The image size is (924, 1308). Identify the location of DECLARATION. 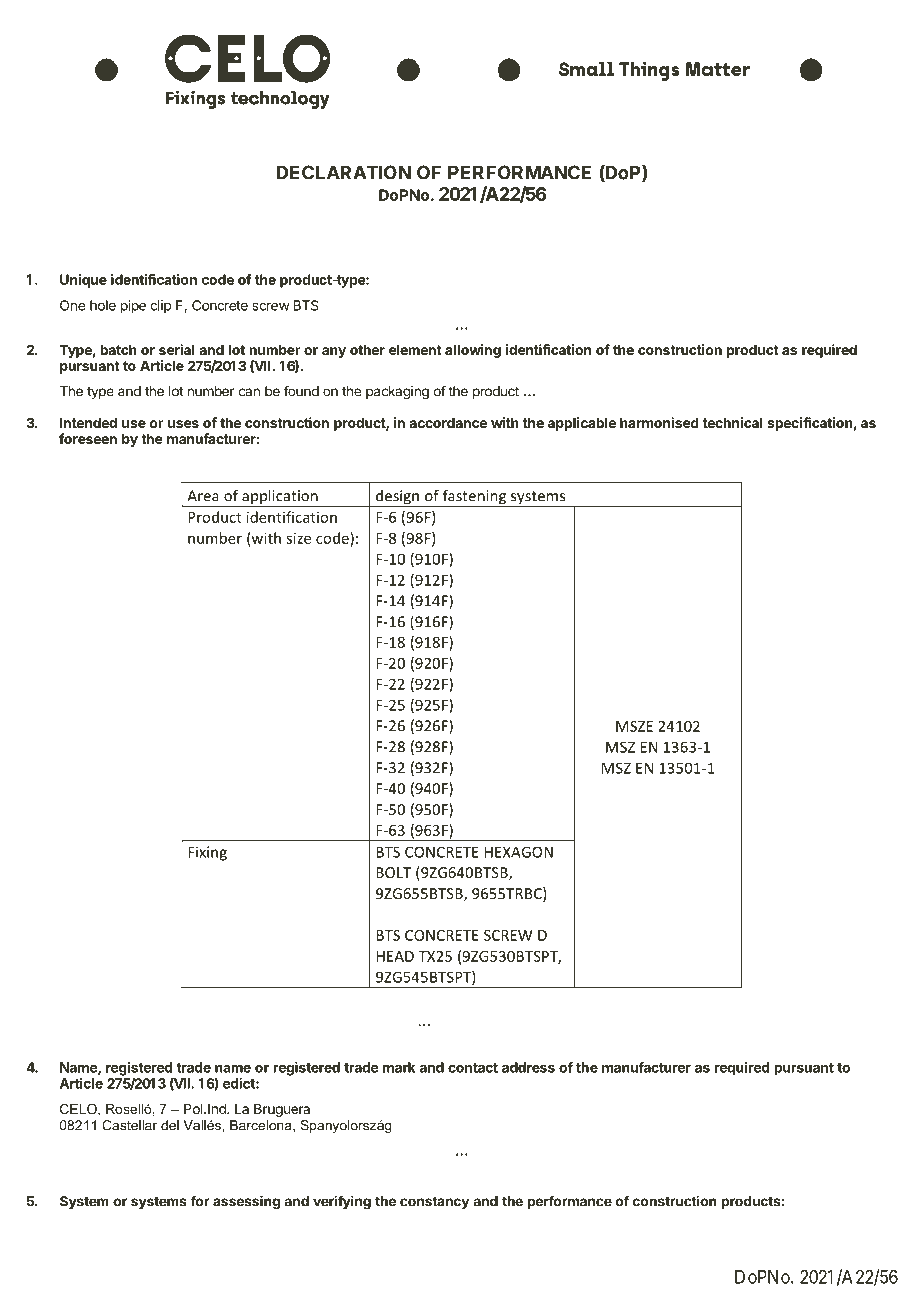
(343, 172).
